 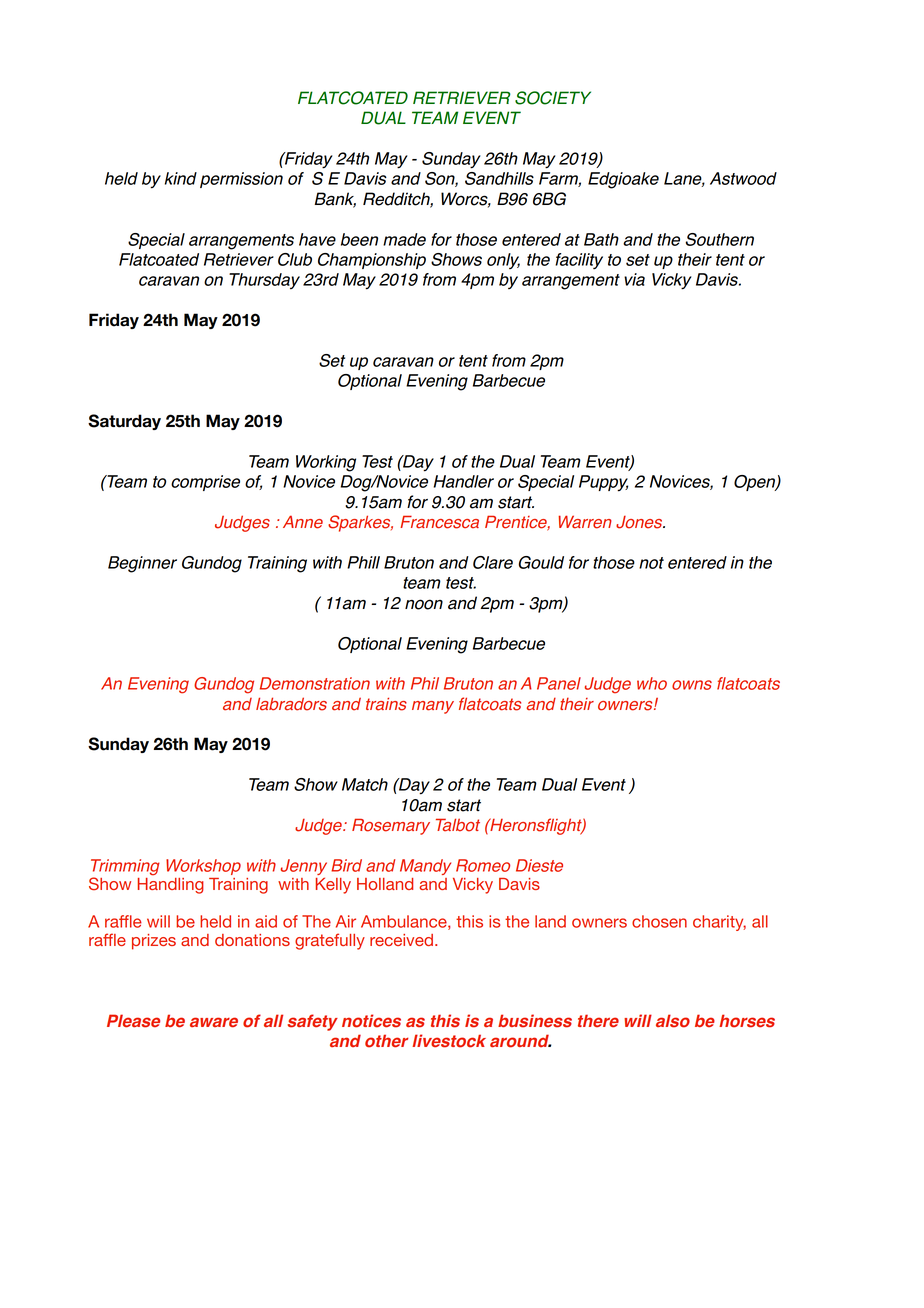 What do you see at coordinates (449, 1041) in the image?
I see `livestock` at bounding box center [449, 1041].
